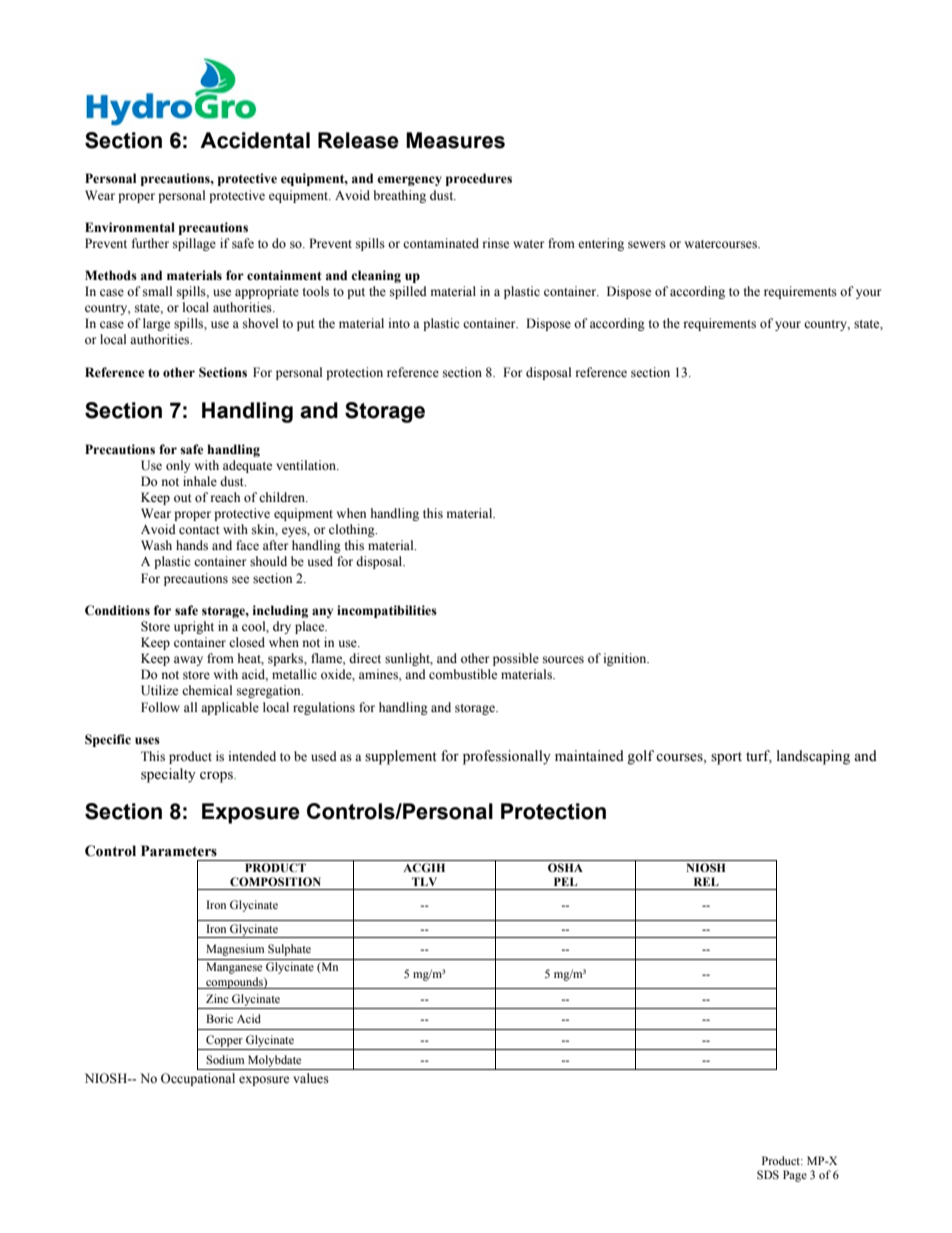  What do you see at coordinates (726, 758) in the screenshot?
I see `sport` at bounding box center [726, 758].
